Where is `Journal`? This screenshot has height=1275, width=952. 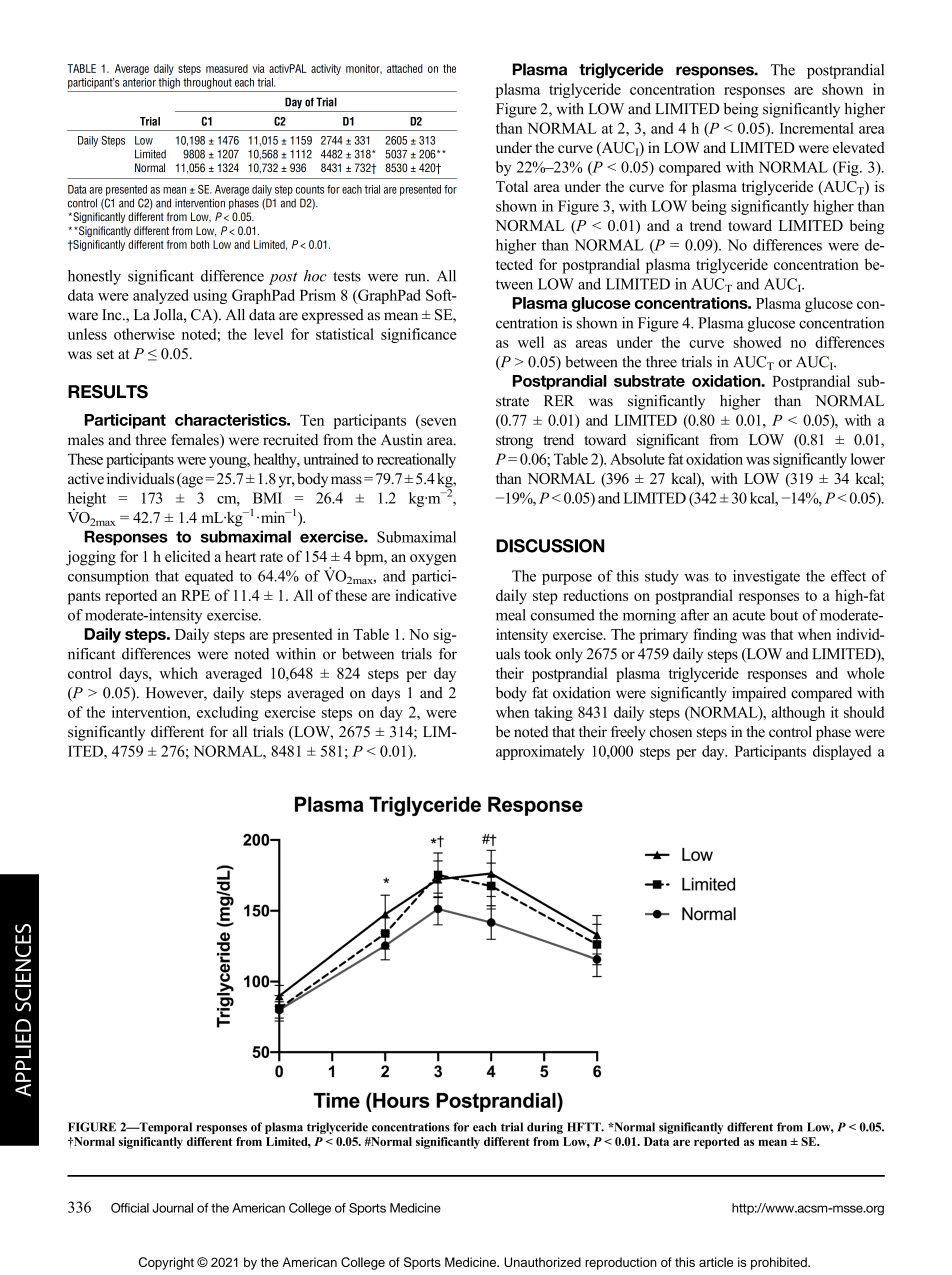 Journal is located at coordinates (172, 1208).
